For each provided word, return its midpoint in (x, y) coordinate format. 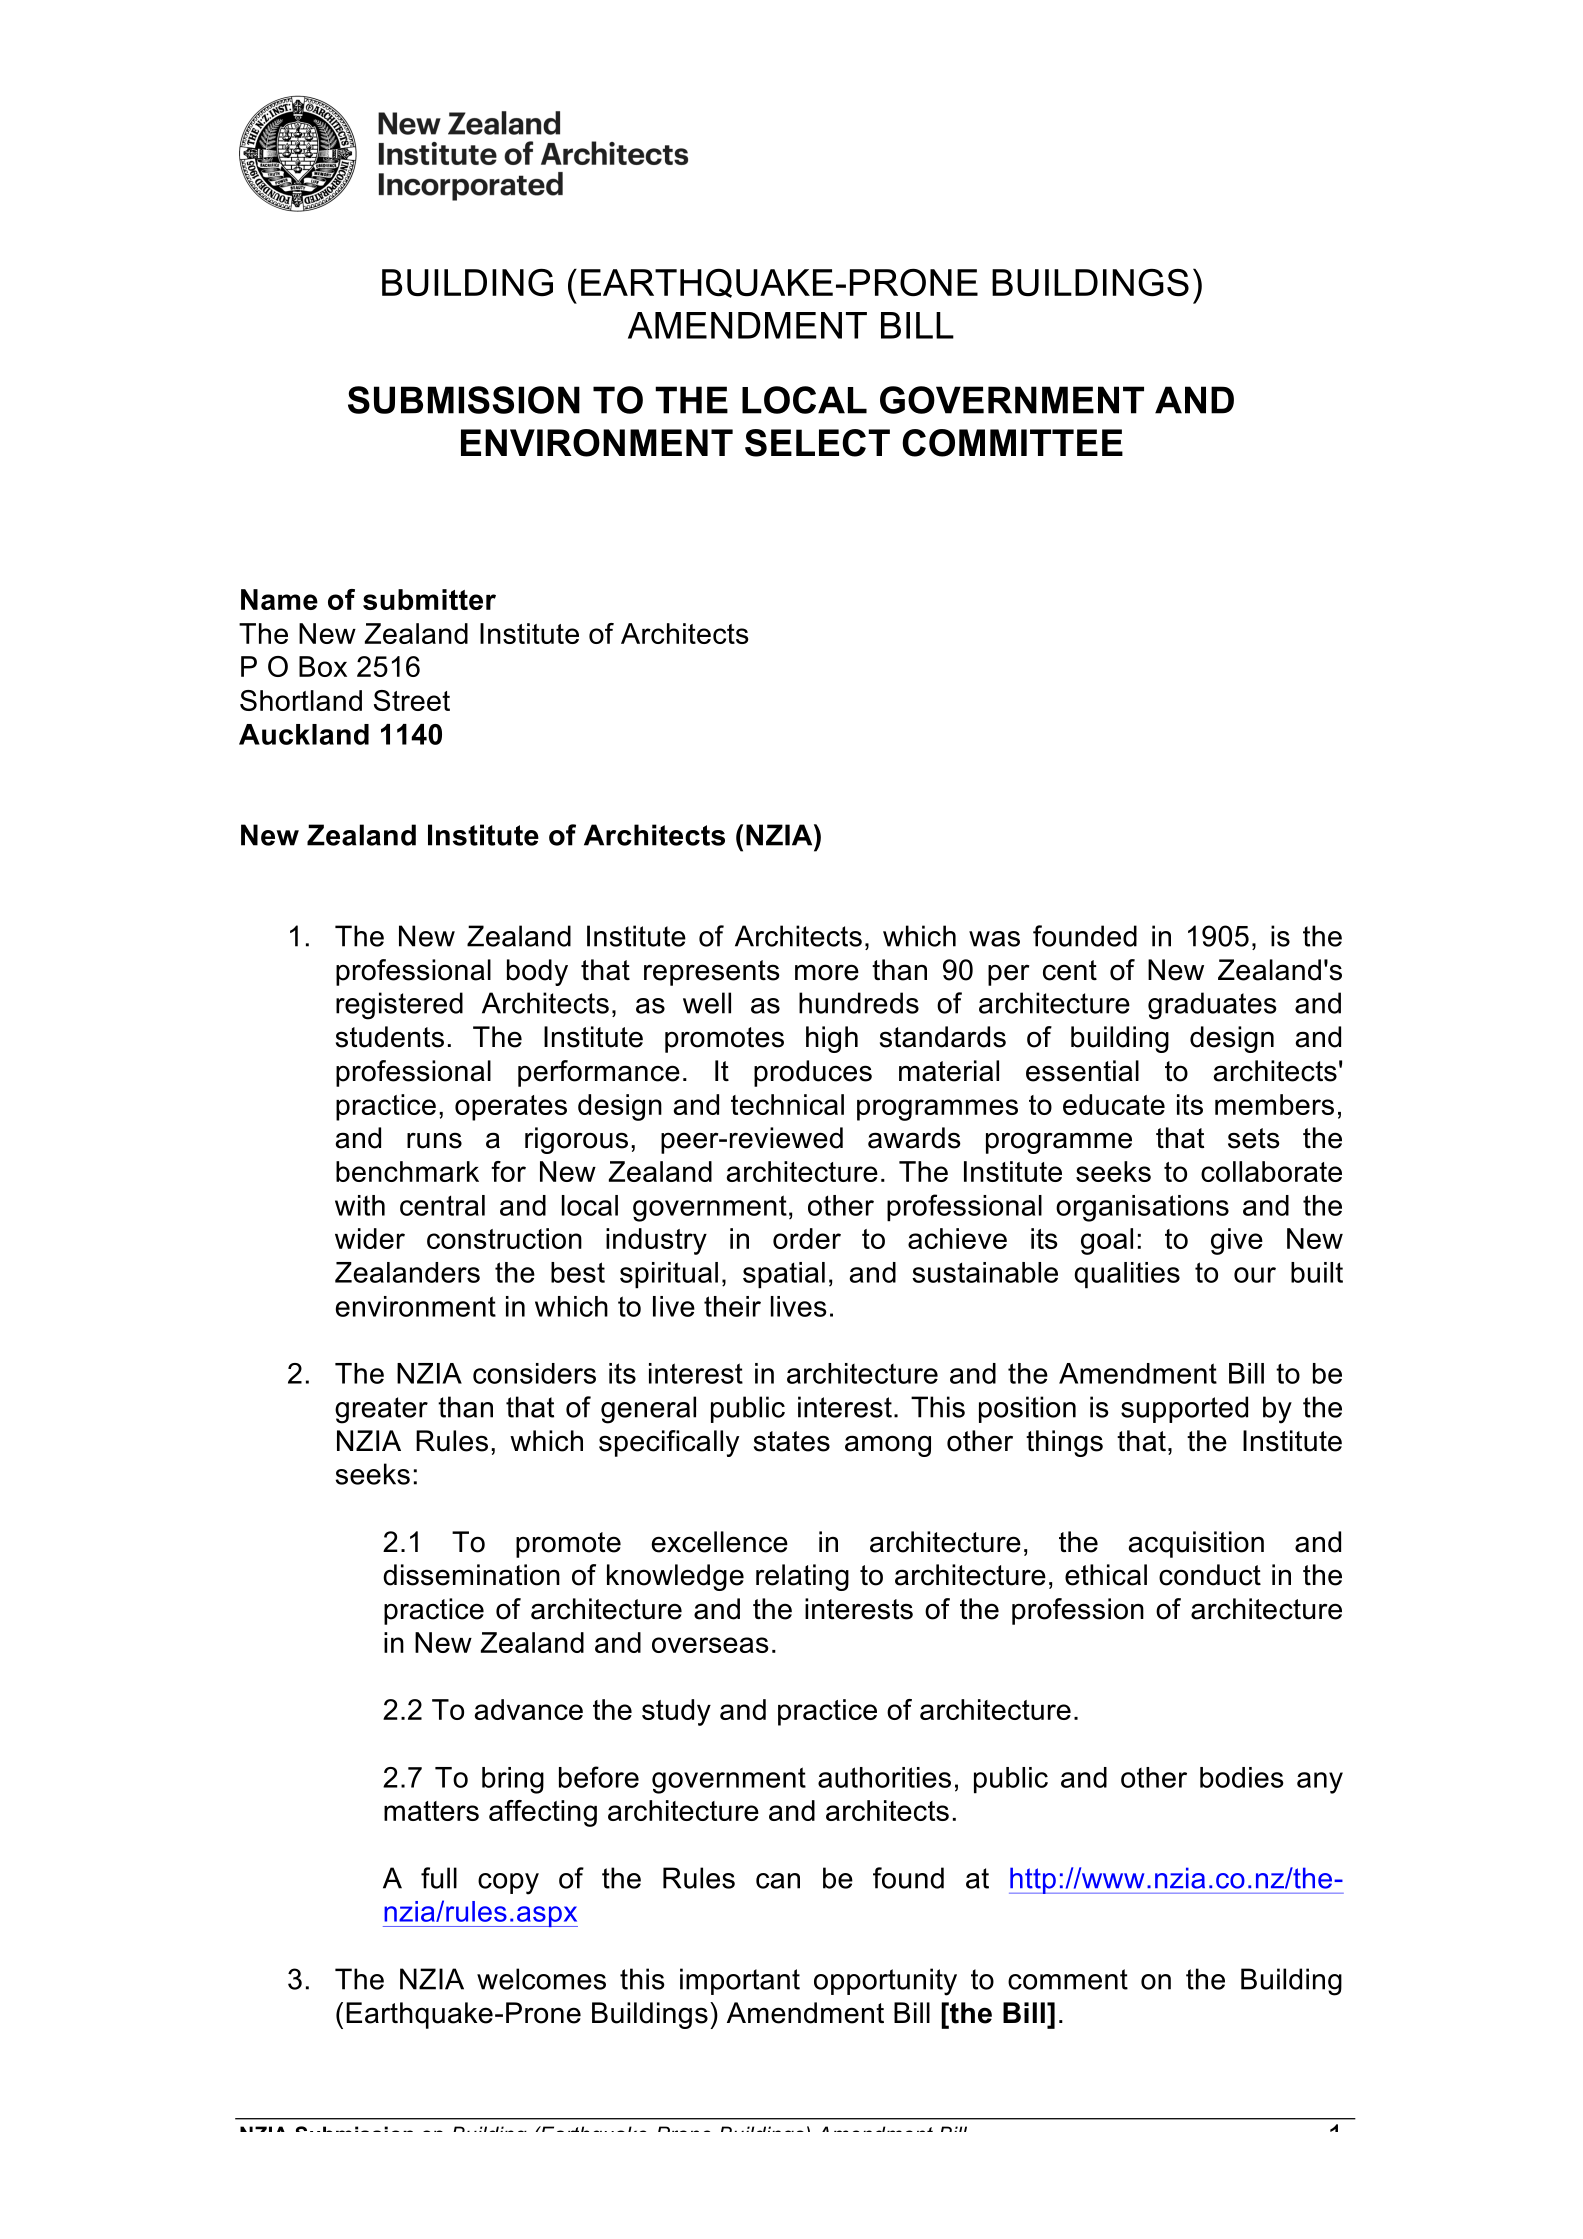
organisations (1142, 1208)
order (807, 1238)
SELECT (817, 443)
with (360, 1205)
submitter (429, 599)
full (439, 1878)
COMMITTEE (1012, 443)
